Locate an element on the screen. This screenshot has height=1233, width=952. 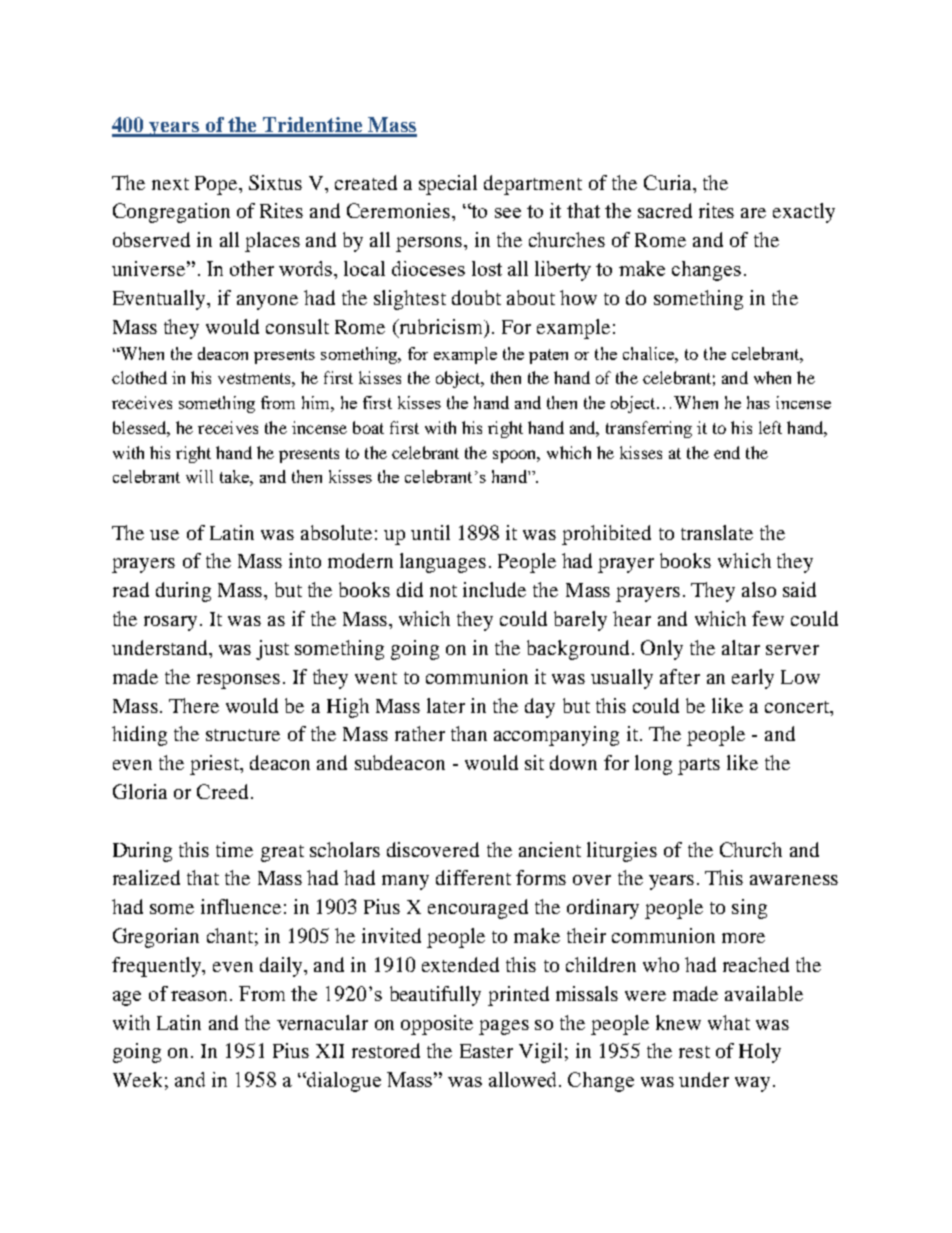
Pope is located at coordinates (217, 185).
